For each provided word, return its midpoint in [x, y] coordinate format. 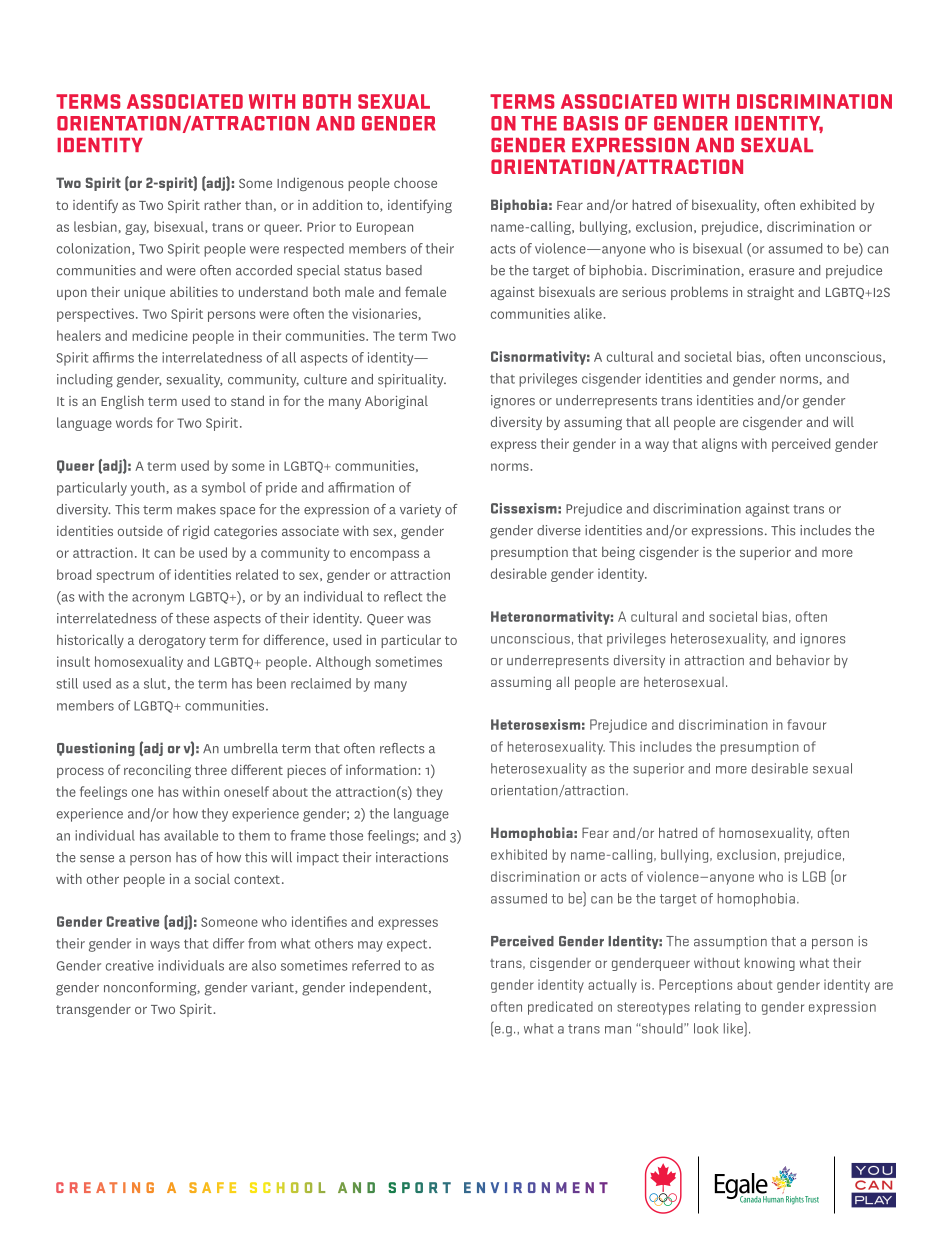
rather [222, 204]
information [382, 769]
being [618, 553]
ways [165, 946]
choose [415, 182]
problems [699, 293]
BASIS [591, 123]
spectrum [125, 577]
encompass [384, 555]
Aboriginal [396, 402]
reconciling [157, 771]
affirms [113, 357]
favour [806, 724]
